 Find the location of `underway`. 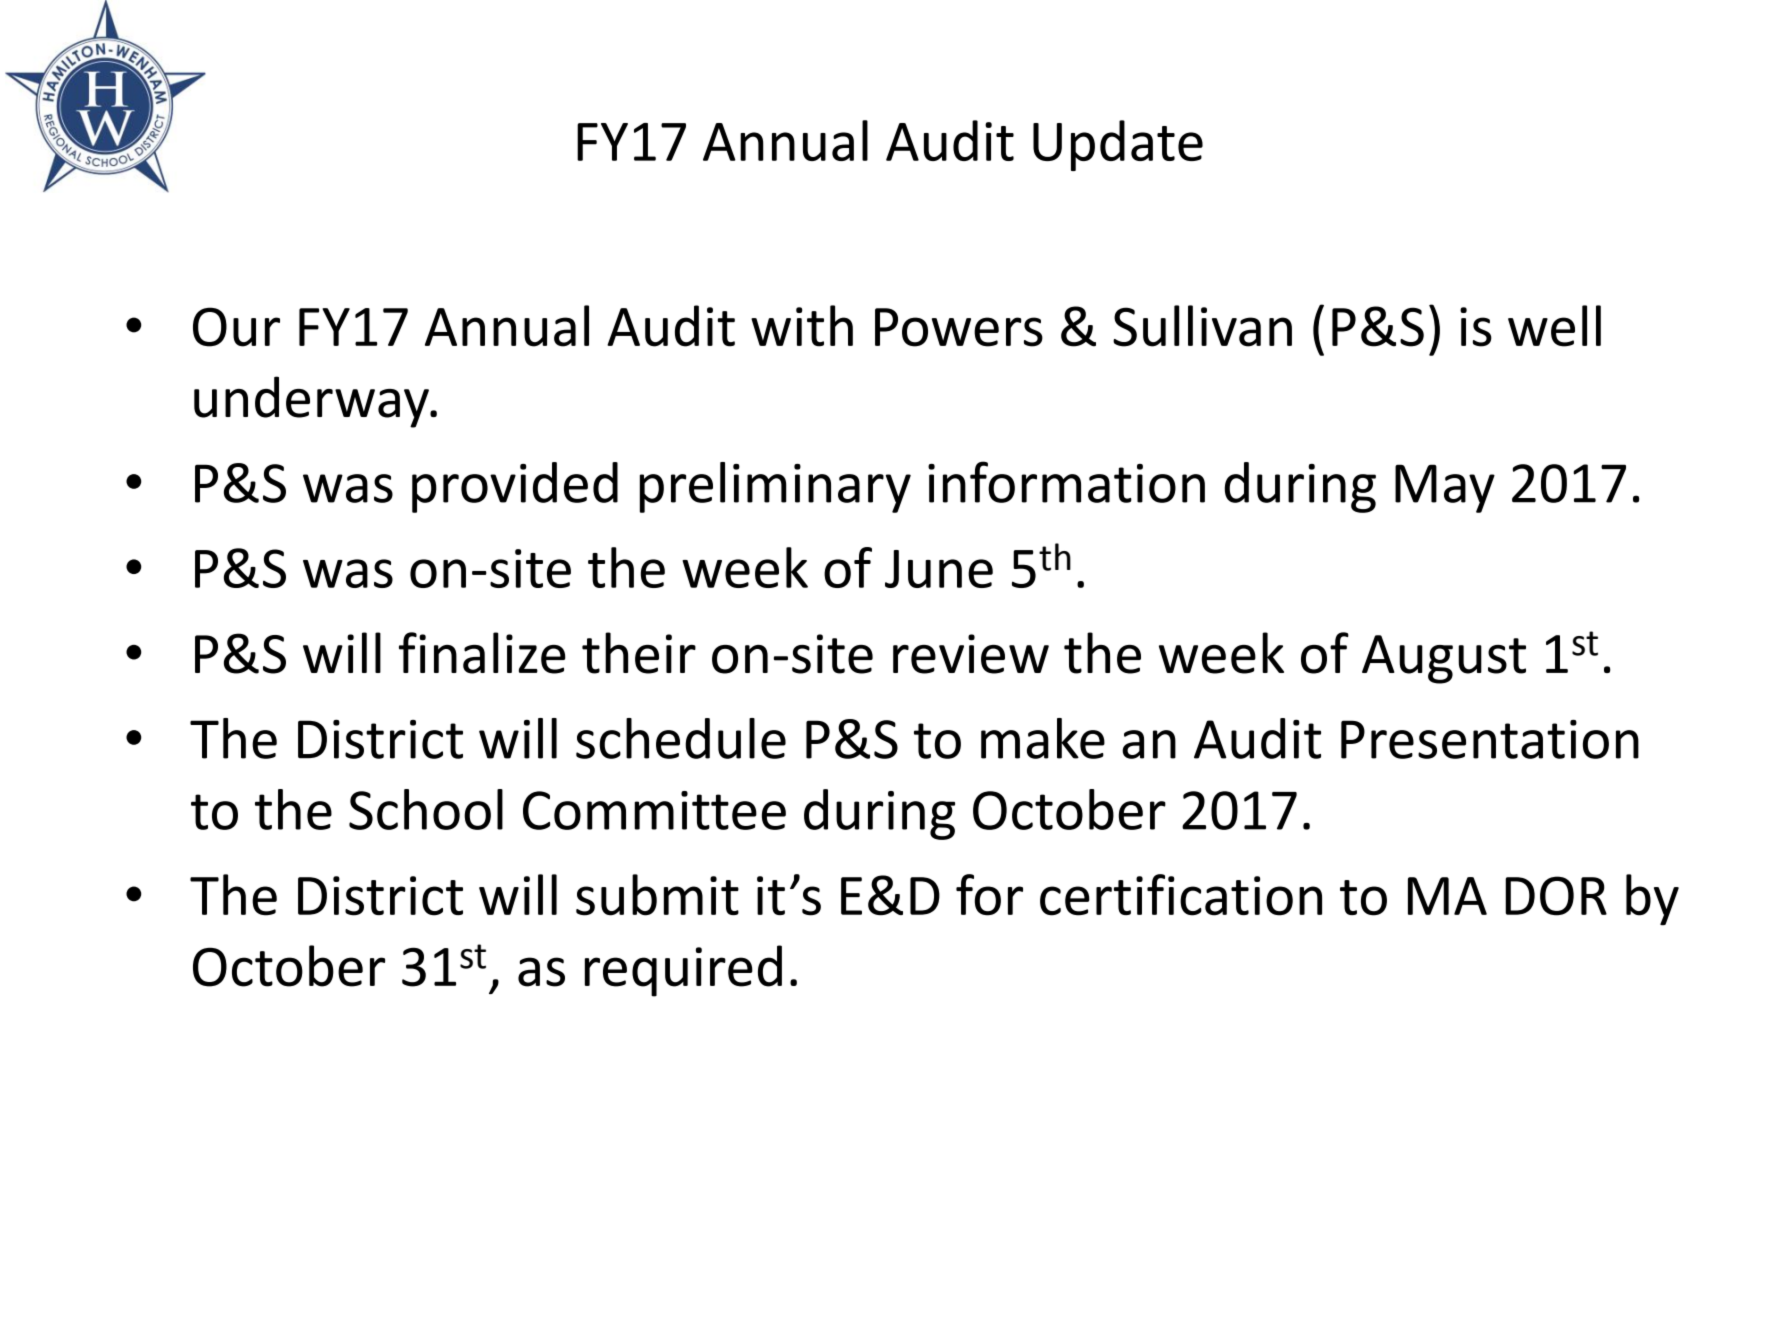

underway is located at coordinates (312, 402).
